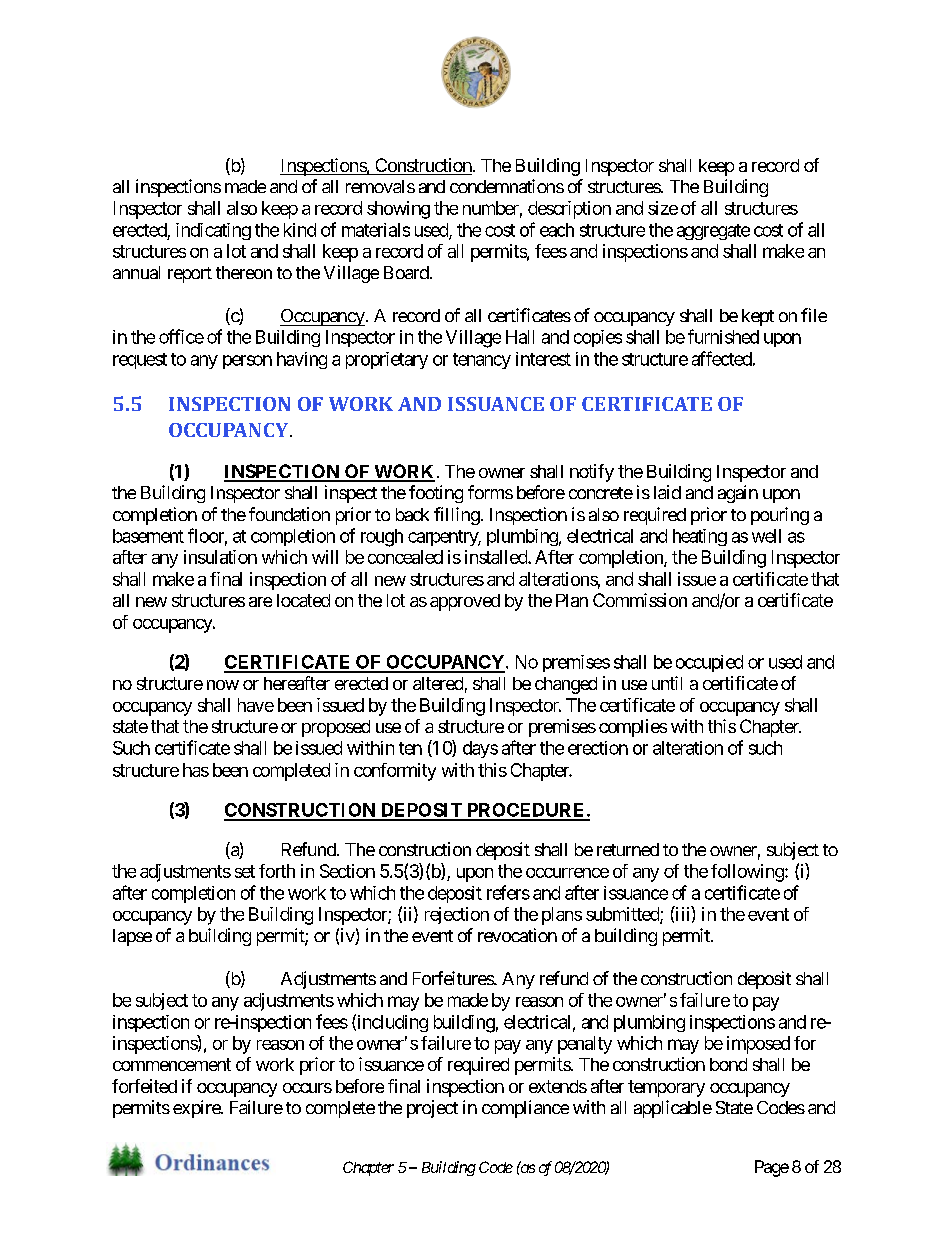  I want to click on indicating, so click(213, 231).
